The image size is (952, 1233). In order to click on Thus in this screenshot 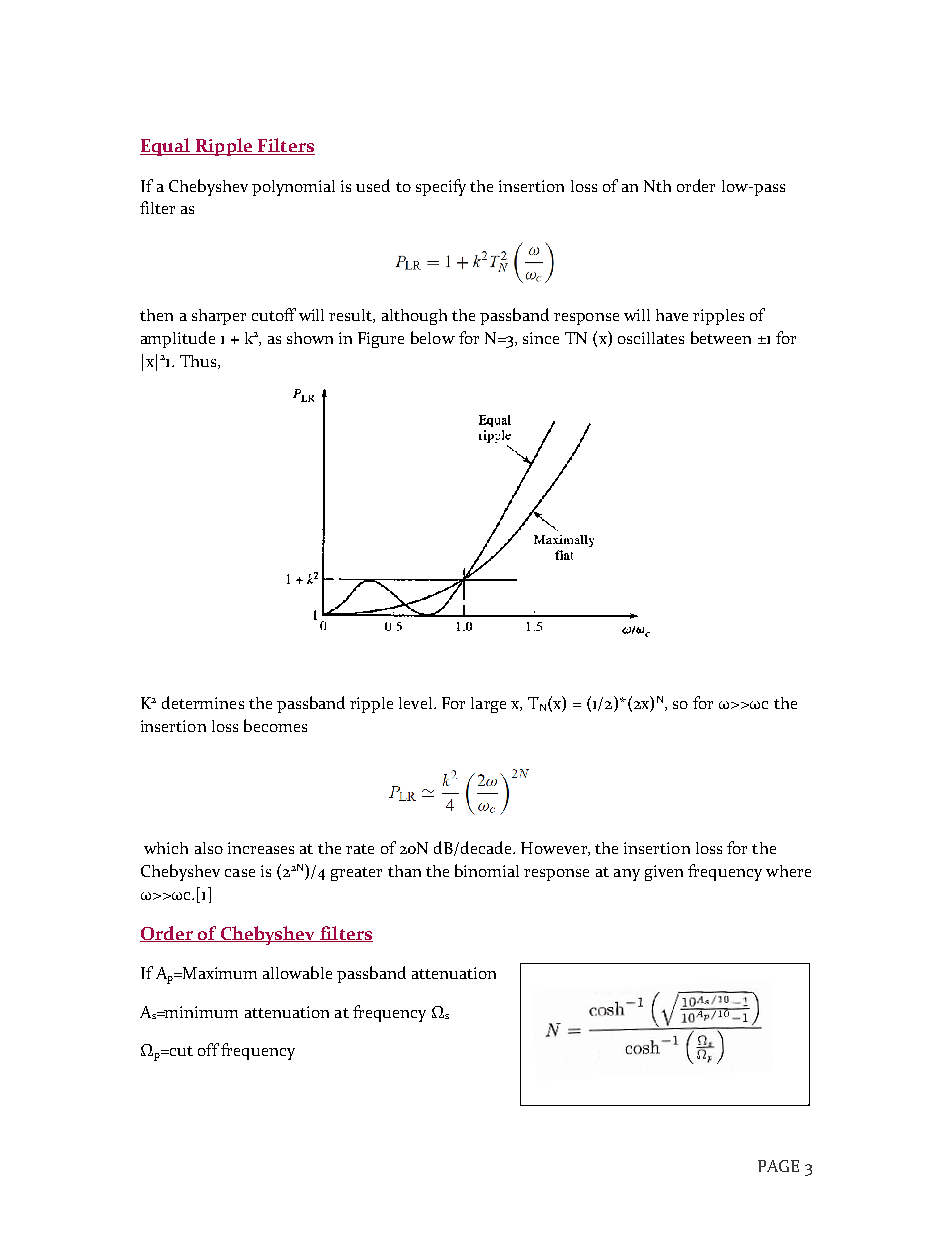, I will do `click(198, 361)`.
